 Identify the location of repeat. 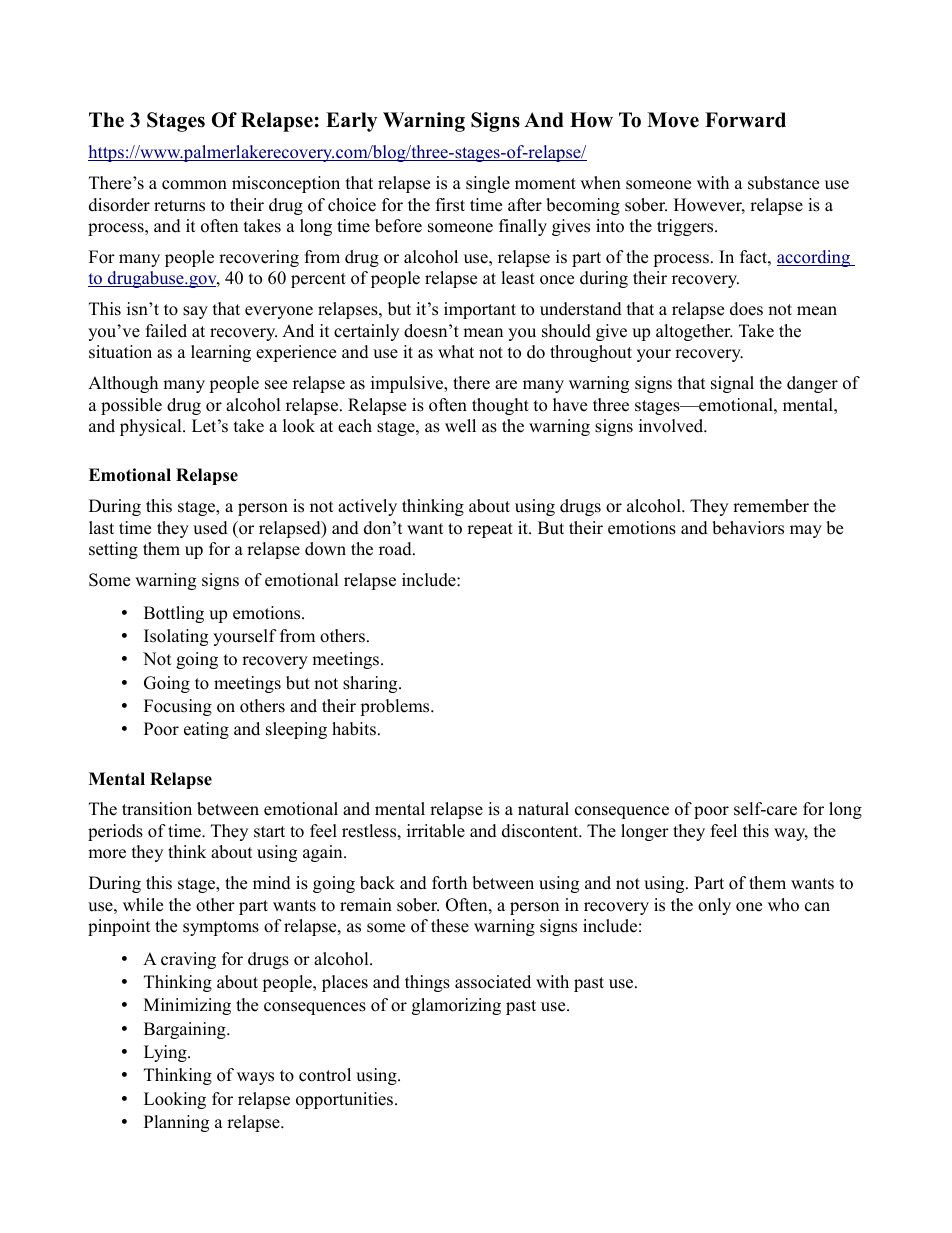
(490, 530).
